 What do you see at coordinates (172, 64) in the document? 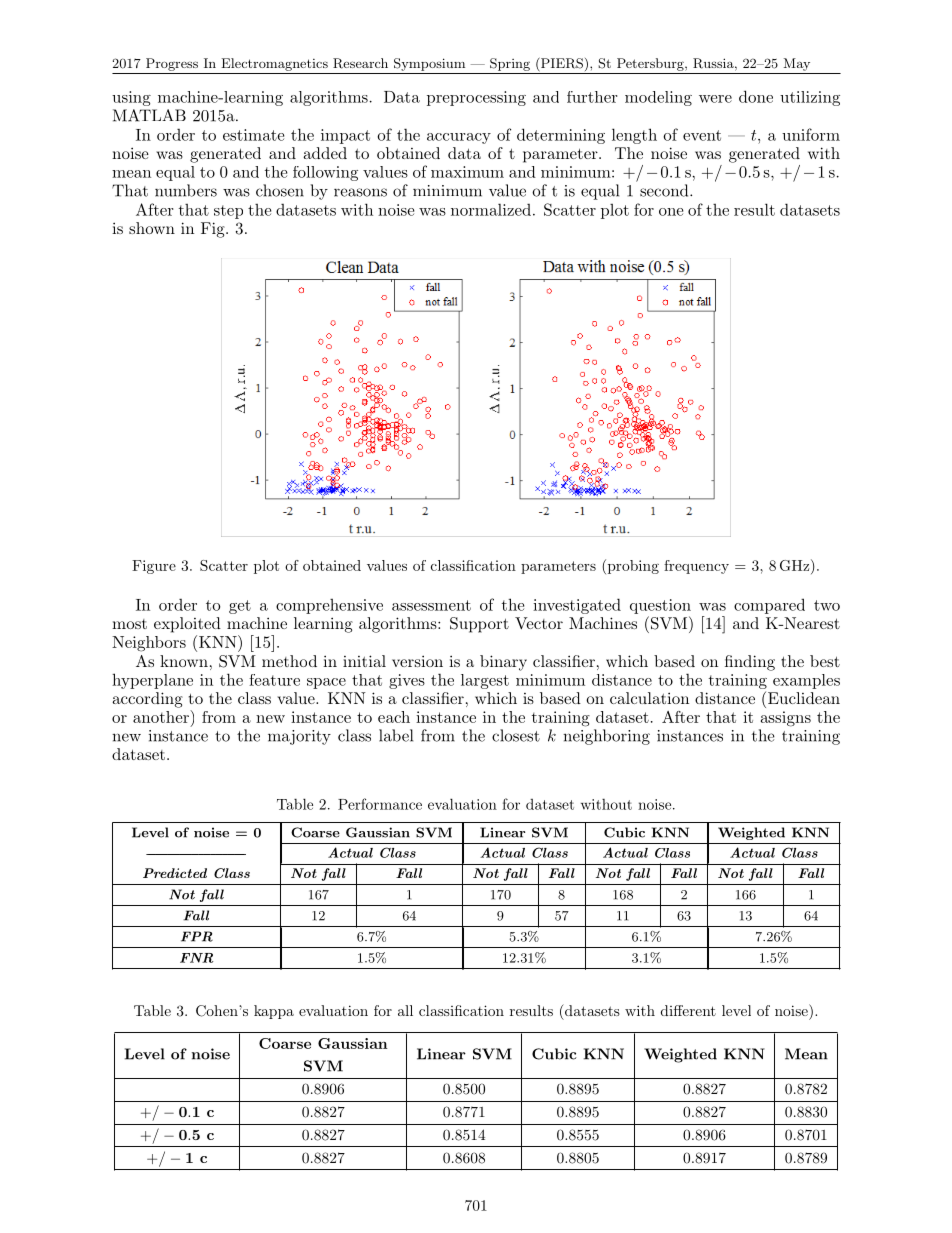
I see `Progress` at bounding box center [172, 64].
